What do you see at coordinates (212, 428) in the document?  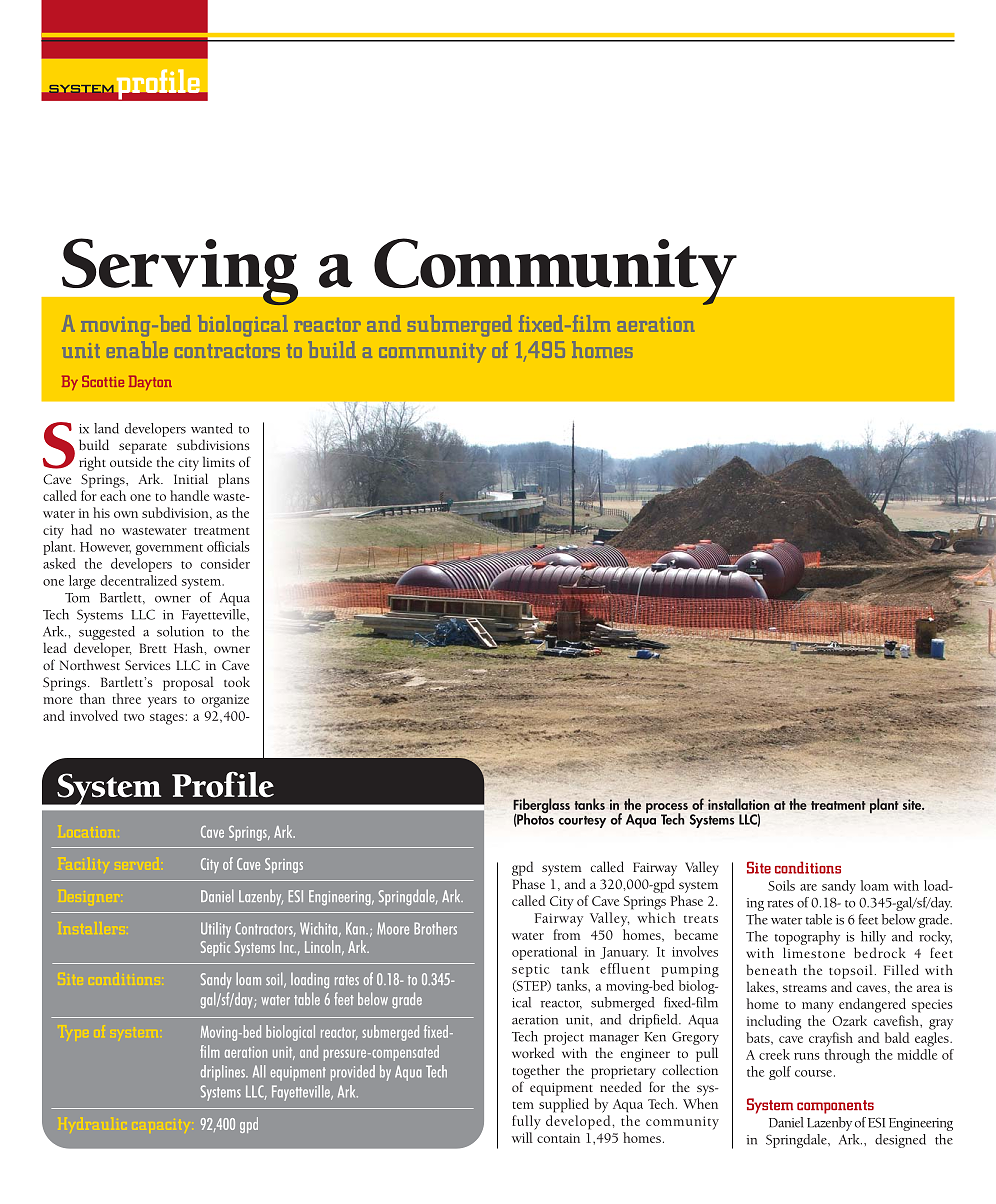 I see `wanted` at bounding box center [212, 428].
